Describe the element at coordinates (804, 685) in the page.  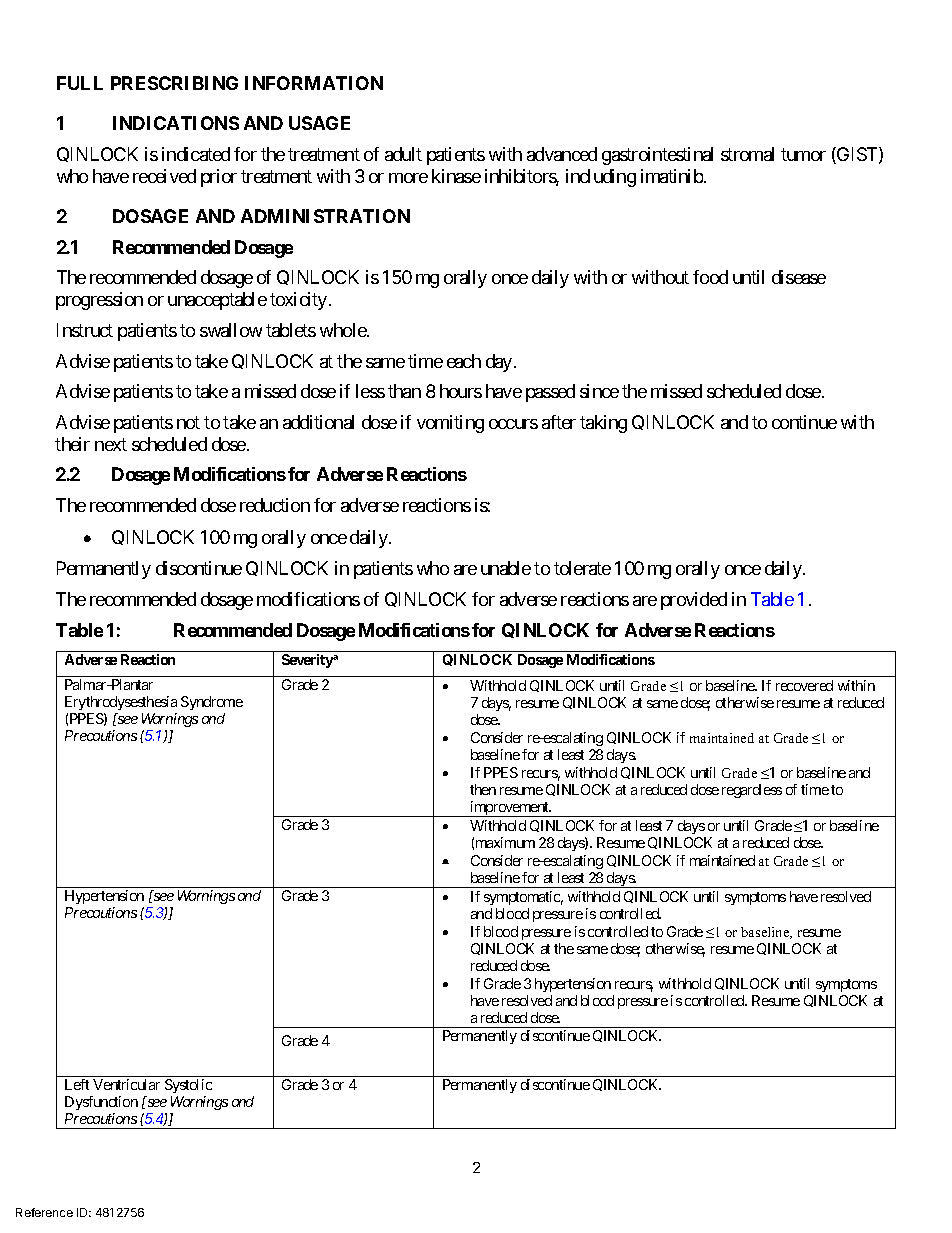
I see `recovered` at that location.
